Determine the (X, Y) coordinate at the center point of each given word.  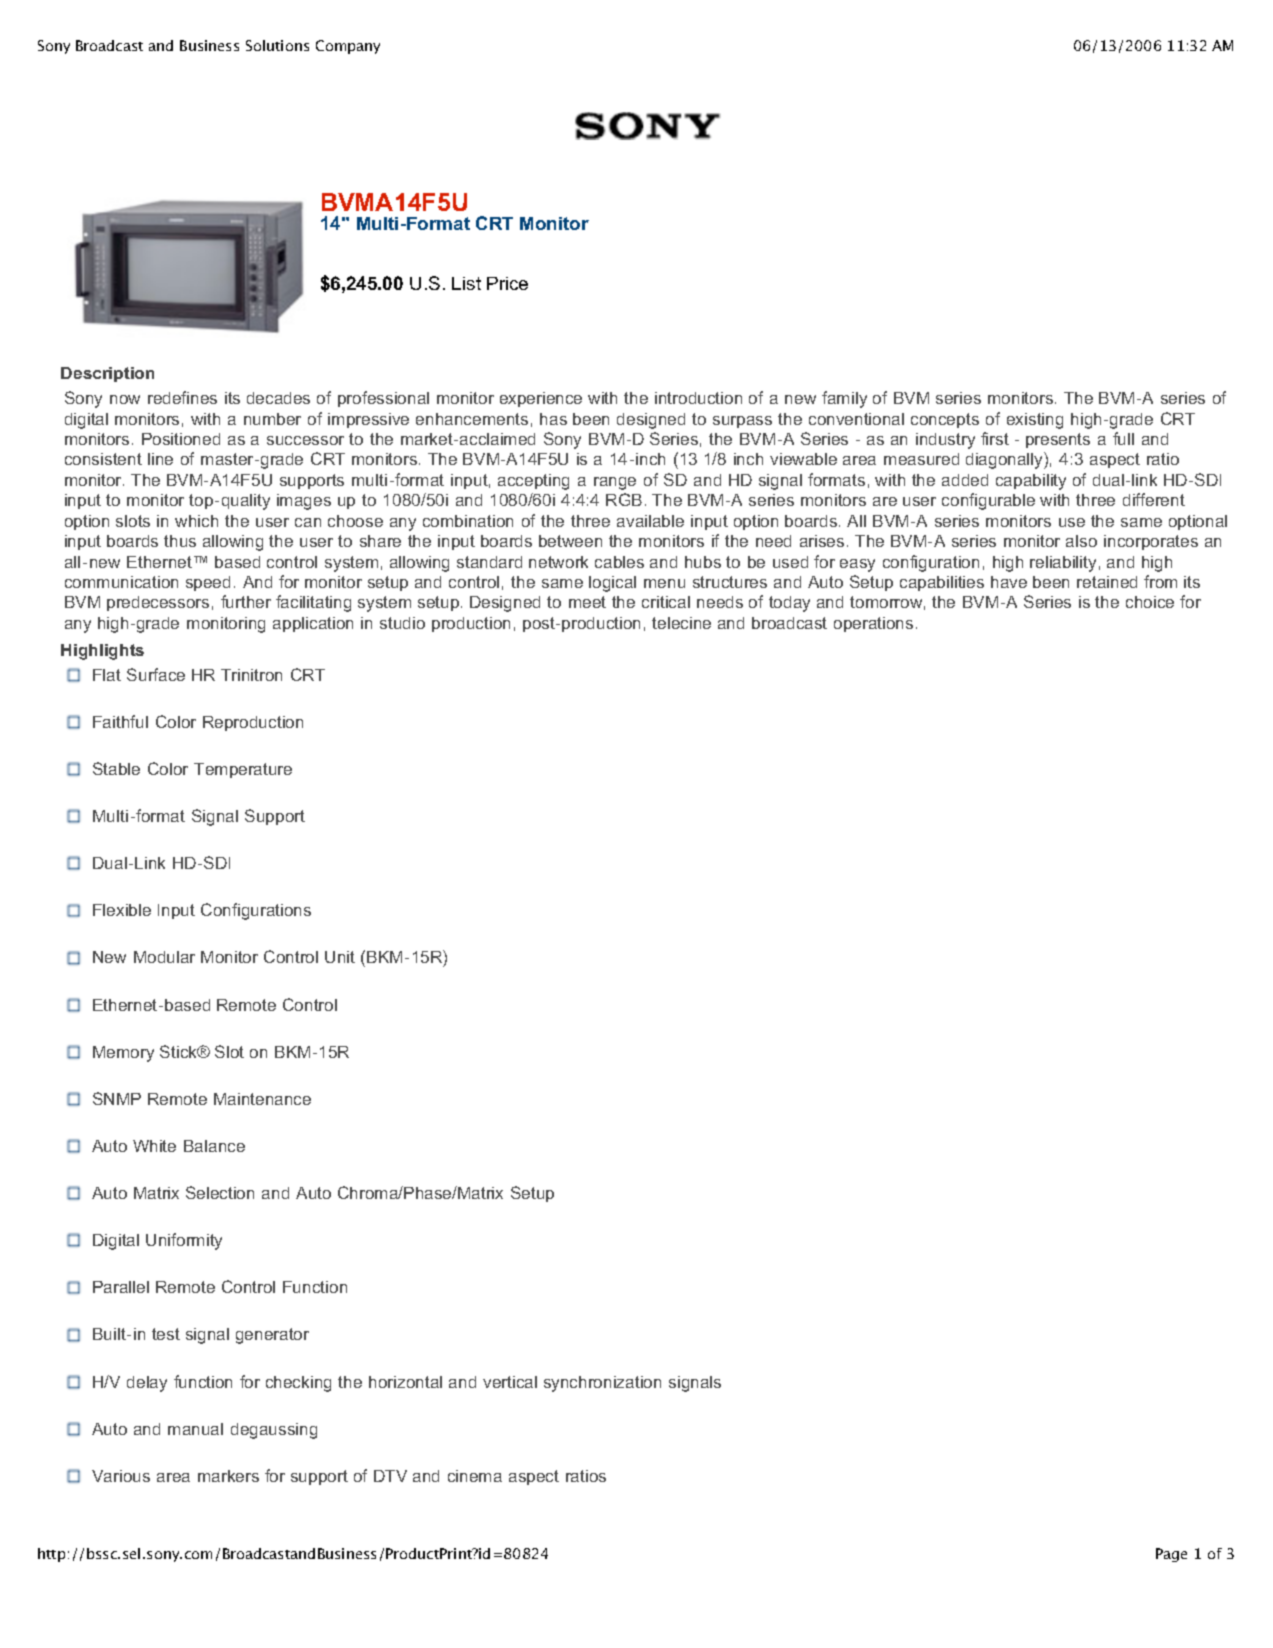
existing (1035, 421)
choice (1150, 602)
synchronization (602, 1384)
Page (1171, 1555)
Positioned (181, 439)
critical (666, 602)
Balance (214, 1146)
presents (1058, 440)
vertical (510, 1382)
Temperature (243, 770)
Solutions (277, 45)
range (615, 483)
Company (348, 47)
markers (228, 1476)
